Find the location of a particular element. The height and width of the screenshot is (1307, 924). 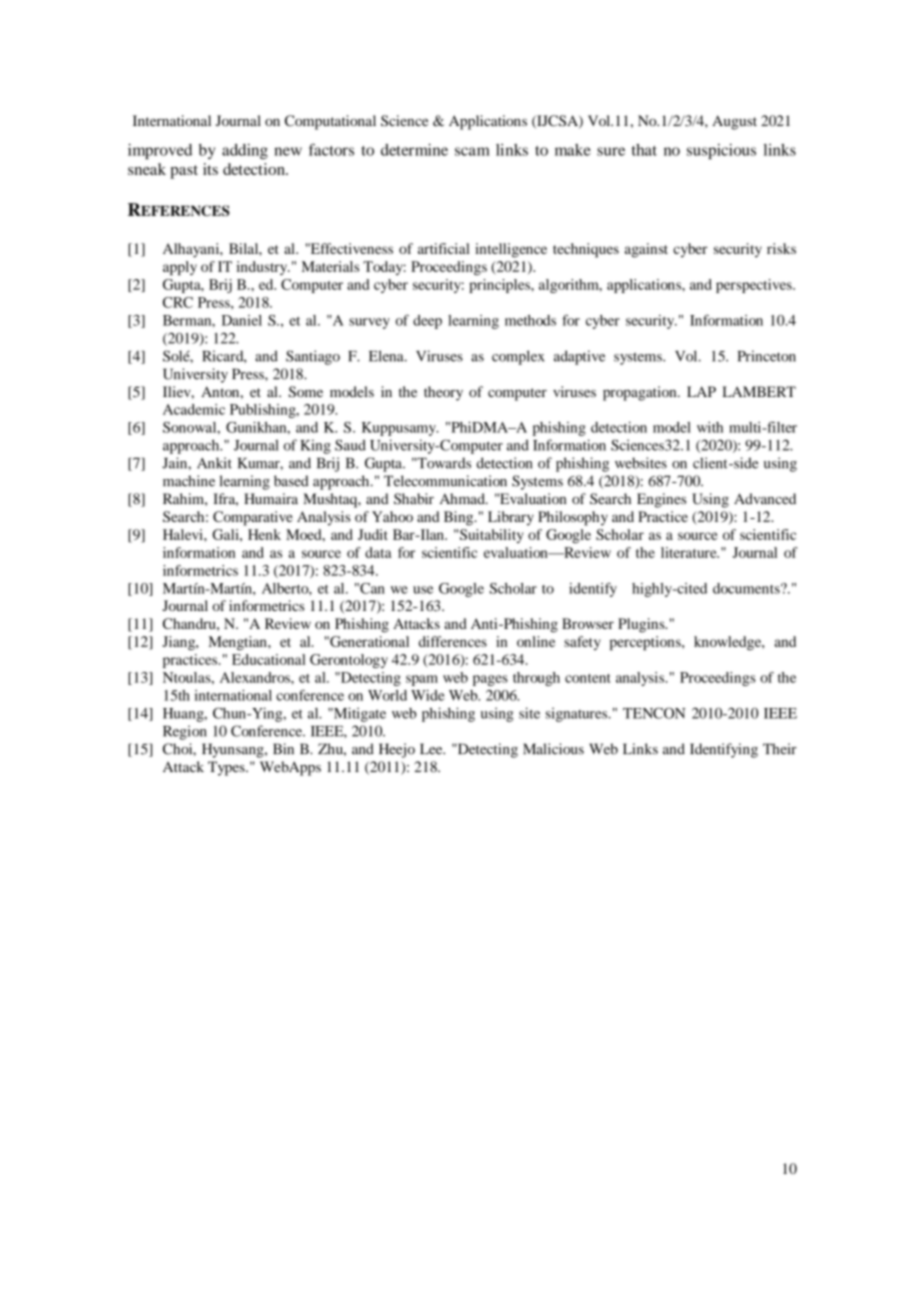

Ankit is located at coordinates (214, 463).
